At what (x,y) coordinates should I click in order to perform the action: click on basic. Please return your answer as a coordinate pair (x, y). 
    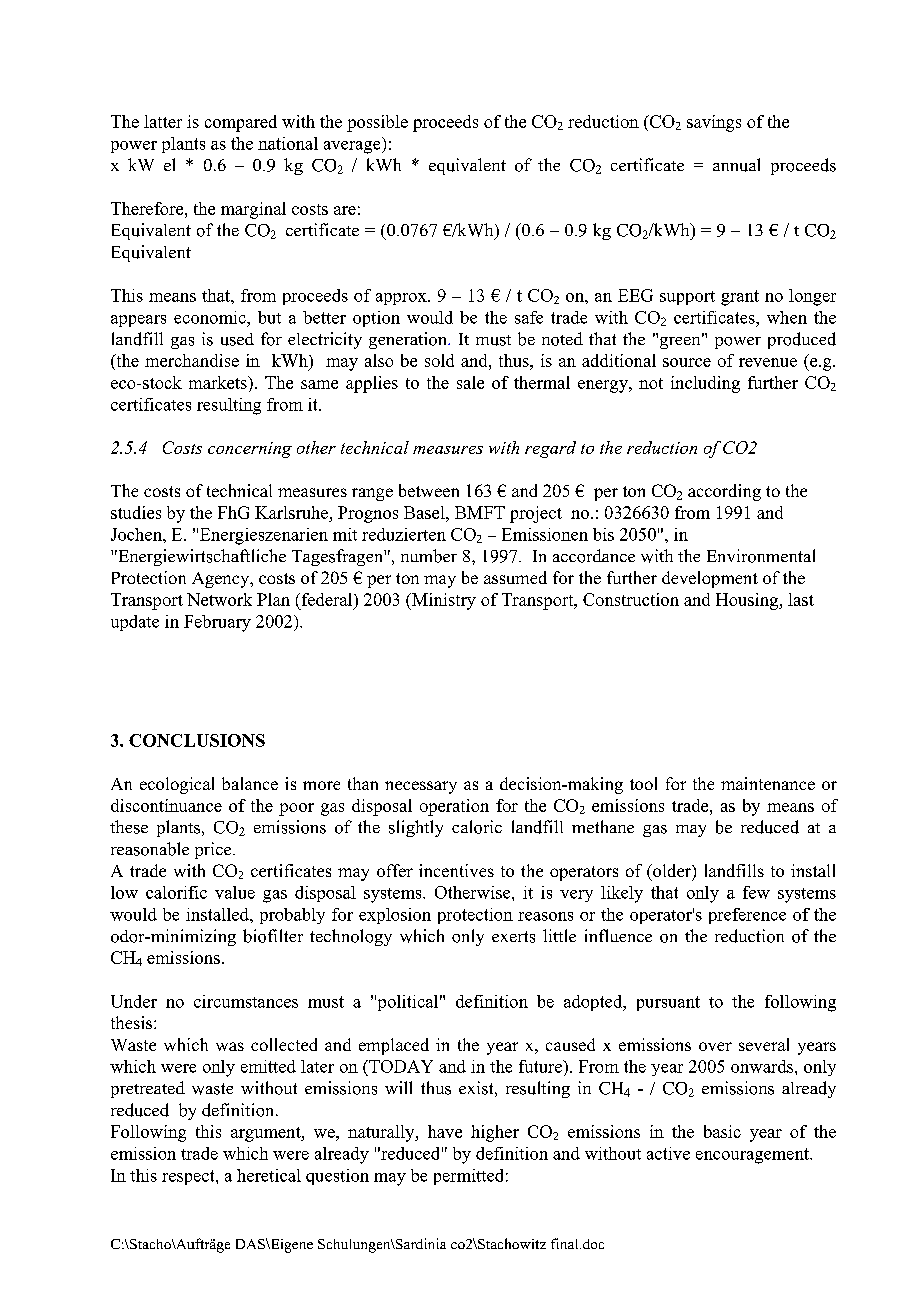
    Looking at the image, I should click on (722, 1131).
